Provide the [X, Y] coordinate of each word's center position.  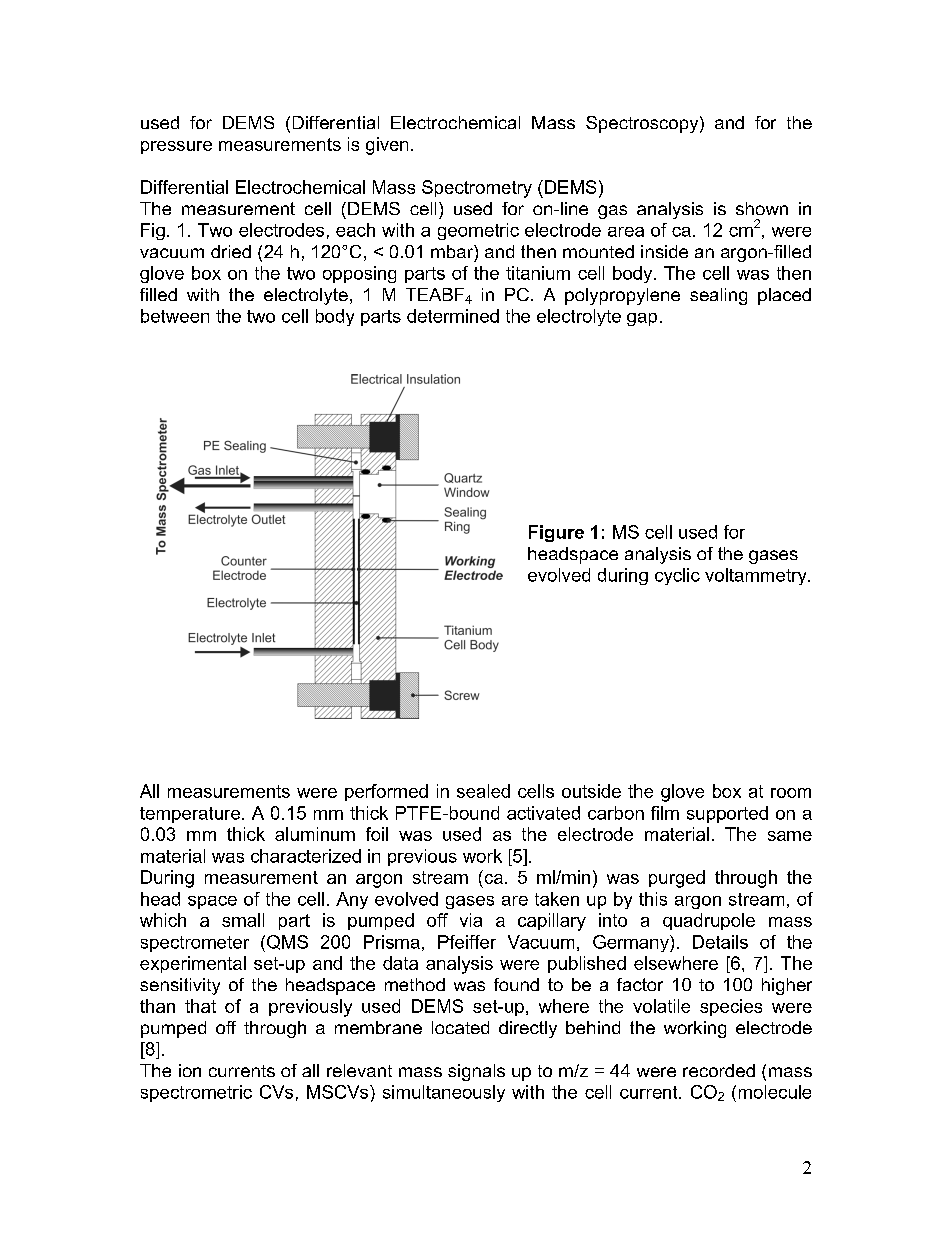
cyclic [677, 576]
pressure [176, 147]
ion [190, 1070]
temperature [191, 815]
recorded [719, 1070]
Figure [556, 533]
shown [762, 208]
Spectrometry [477, 189]
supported [727, 814]
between [175, 316]
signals [476, 1072]
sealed [483, 791]
